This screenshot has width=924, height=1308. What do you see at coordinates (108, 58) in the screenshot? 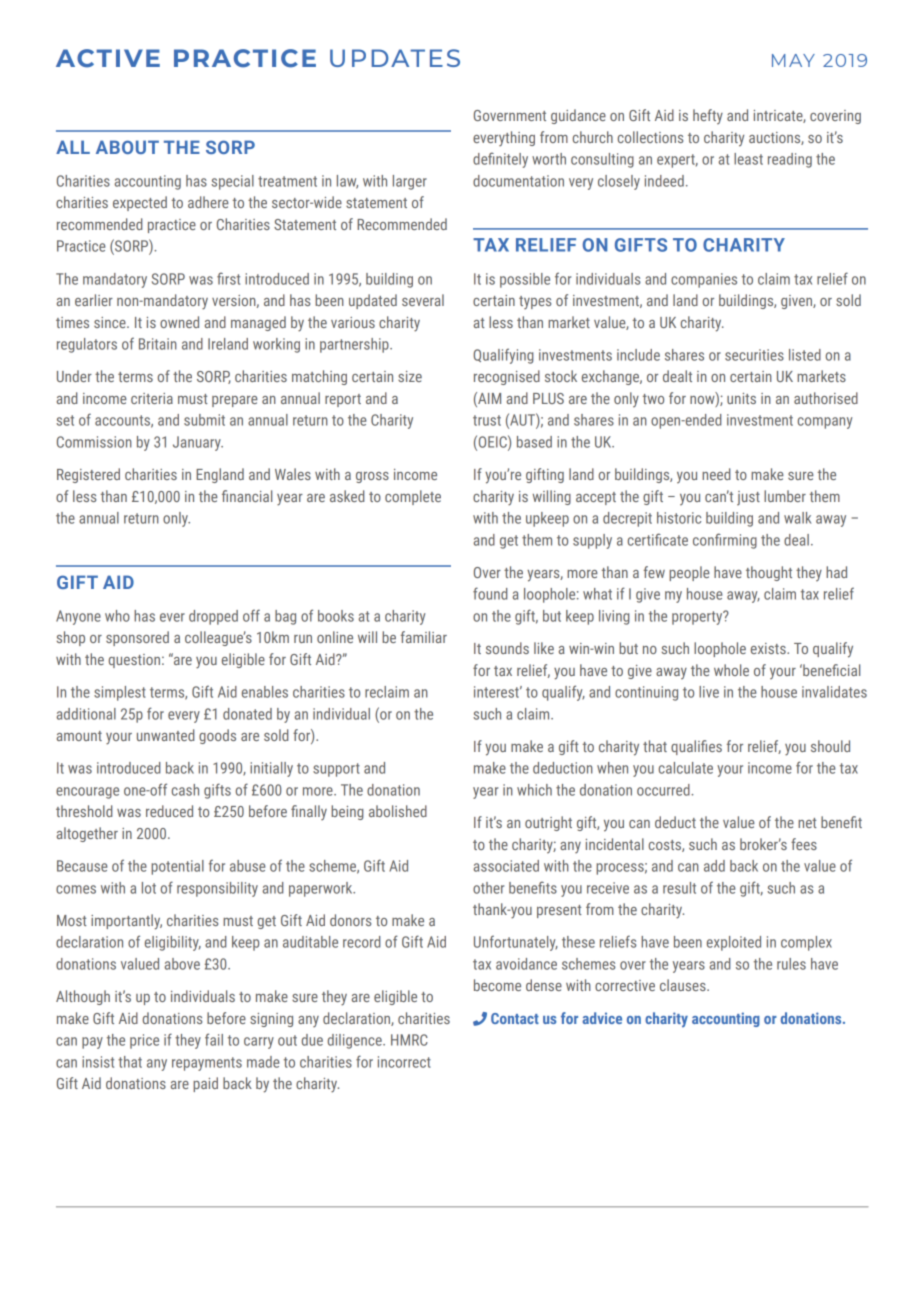
I see `ACTIVE` at bounding box center [108, 58].
